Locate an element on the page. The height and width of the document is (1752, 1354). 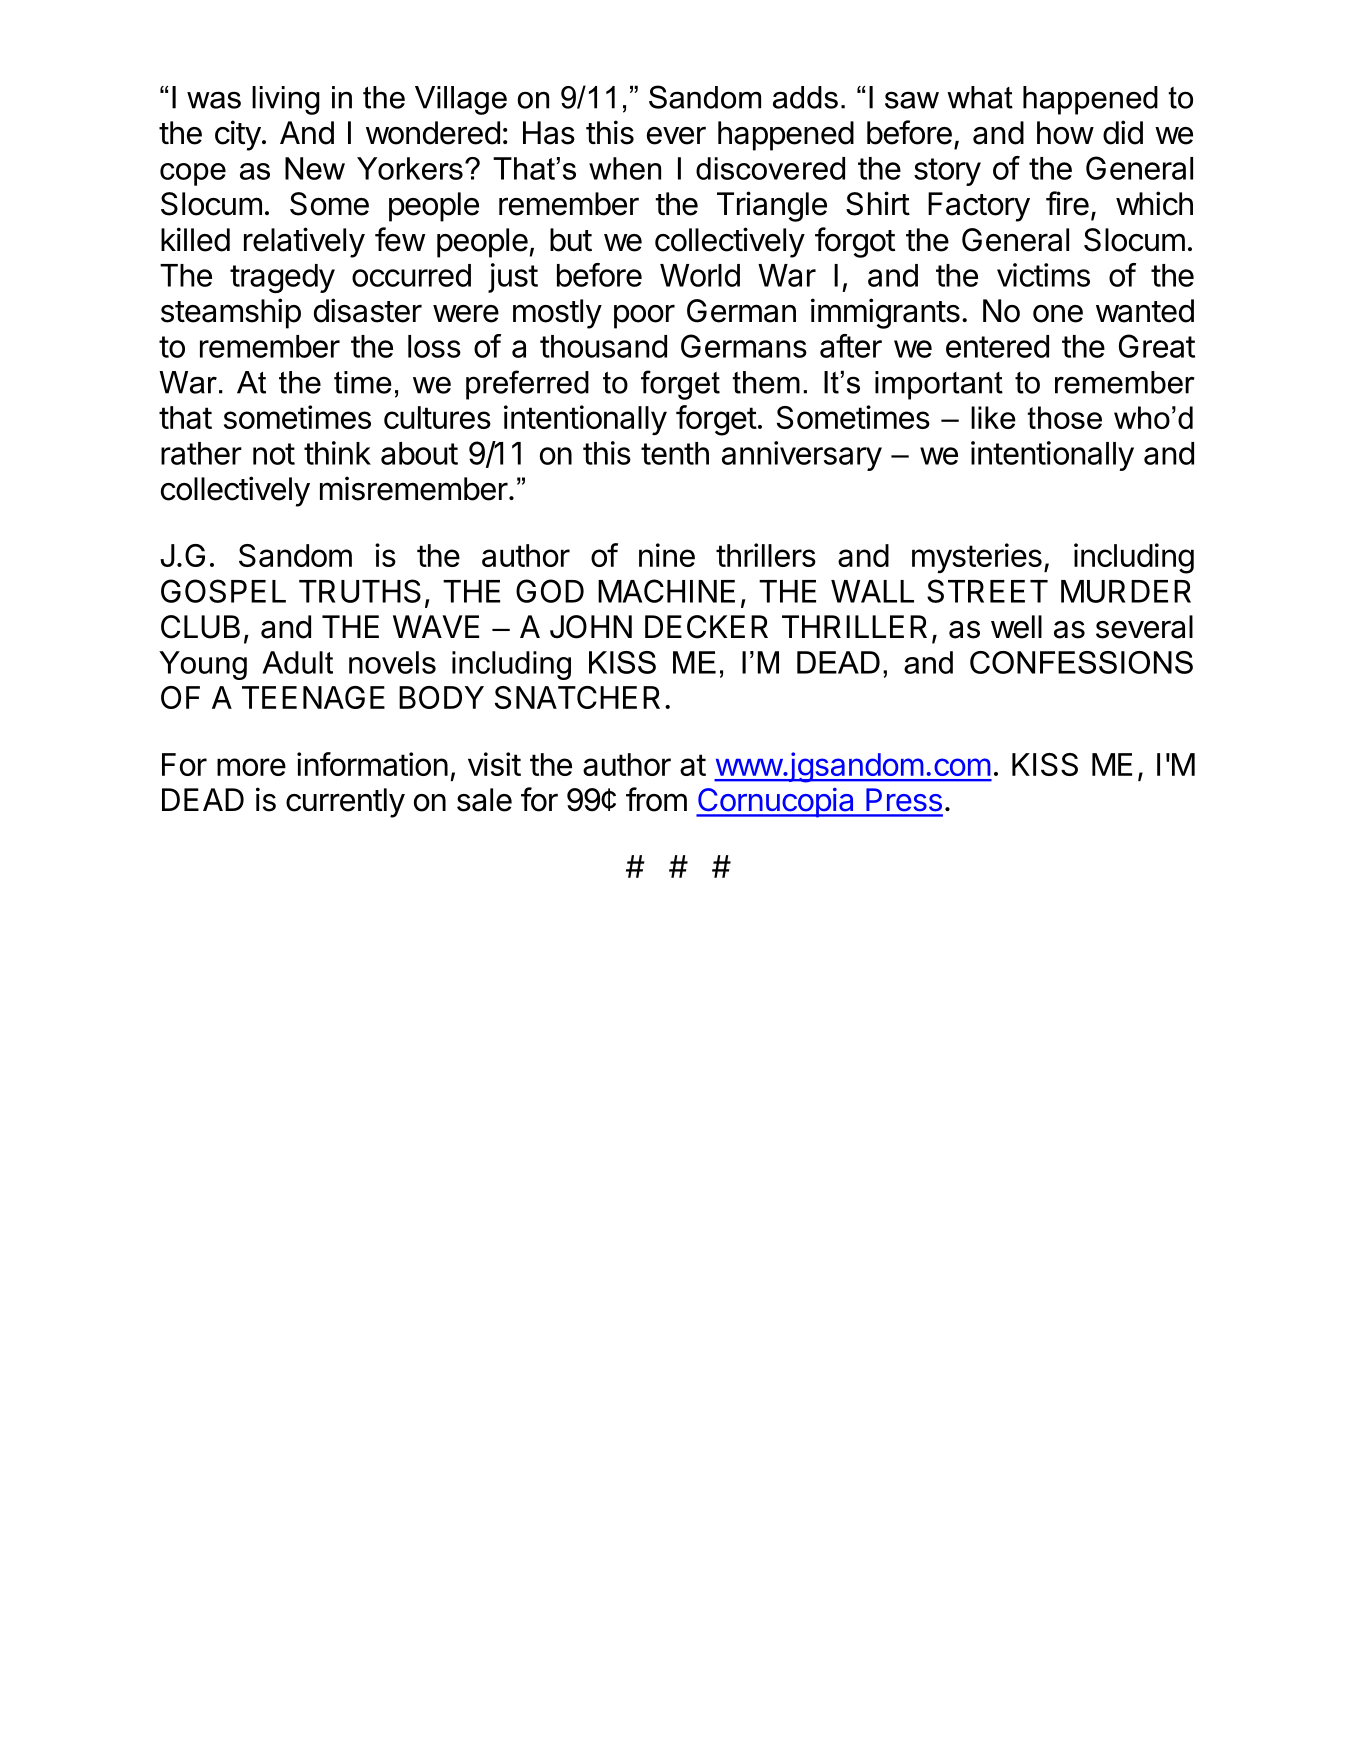
tenth is located at coordinates (675, 453).
